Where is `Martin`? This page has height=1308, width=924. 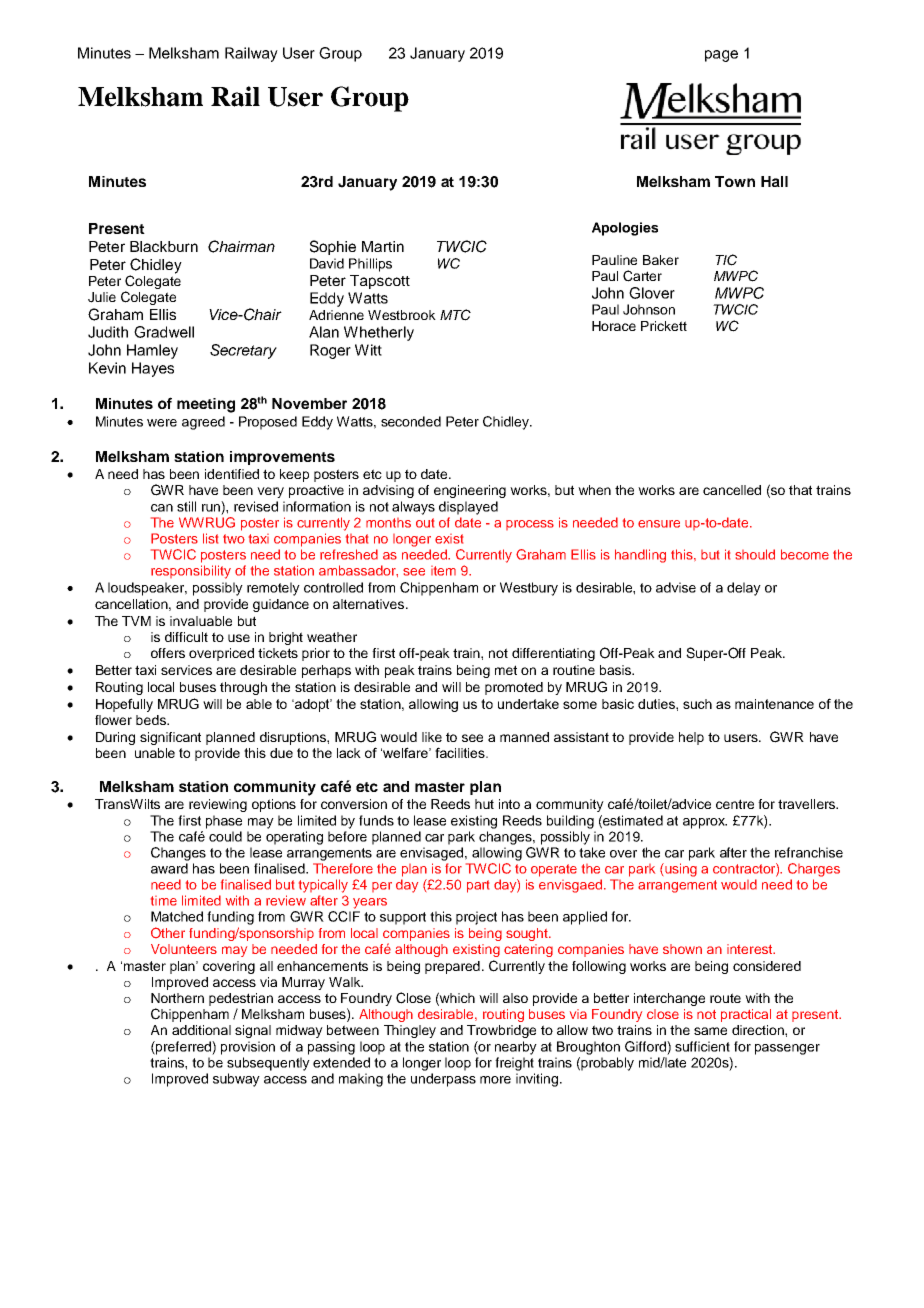 Martin is located at coordinates (383, 246).
